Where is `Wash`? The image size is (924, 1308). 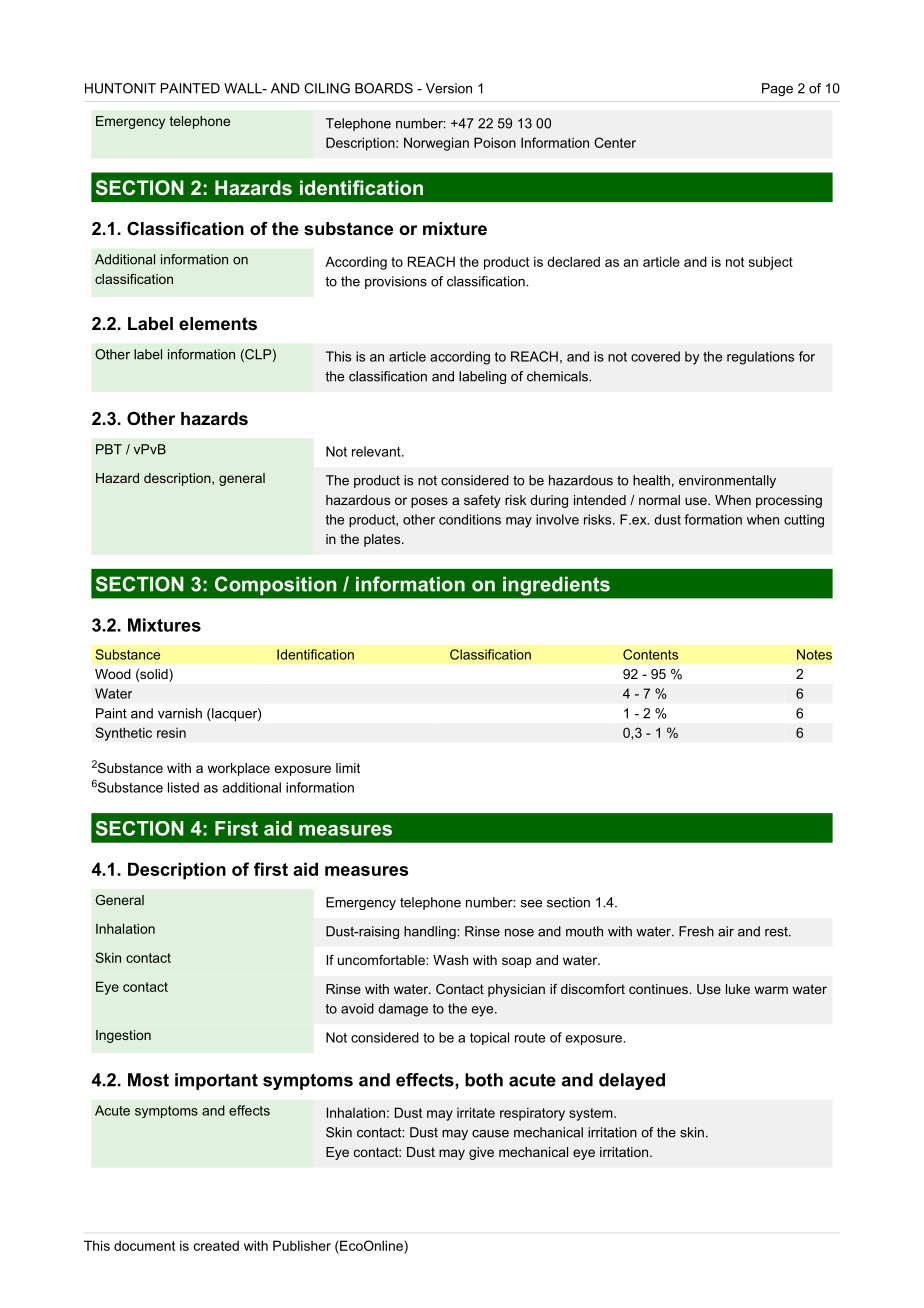 Wash is located at coordinates (450, 960).
